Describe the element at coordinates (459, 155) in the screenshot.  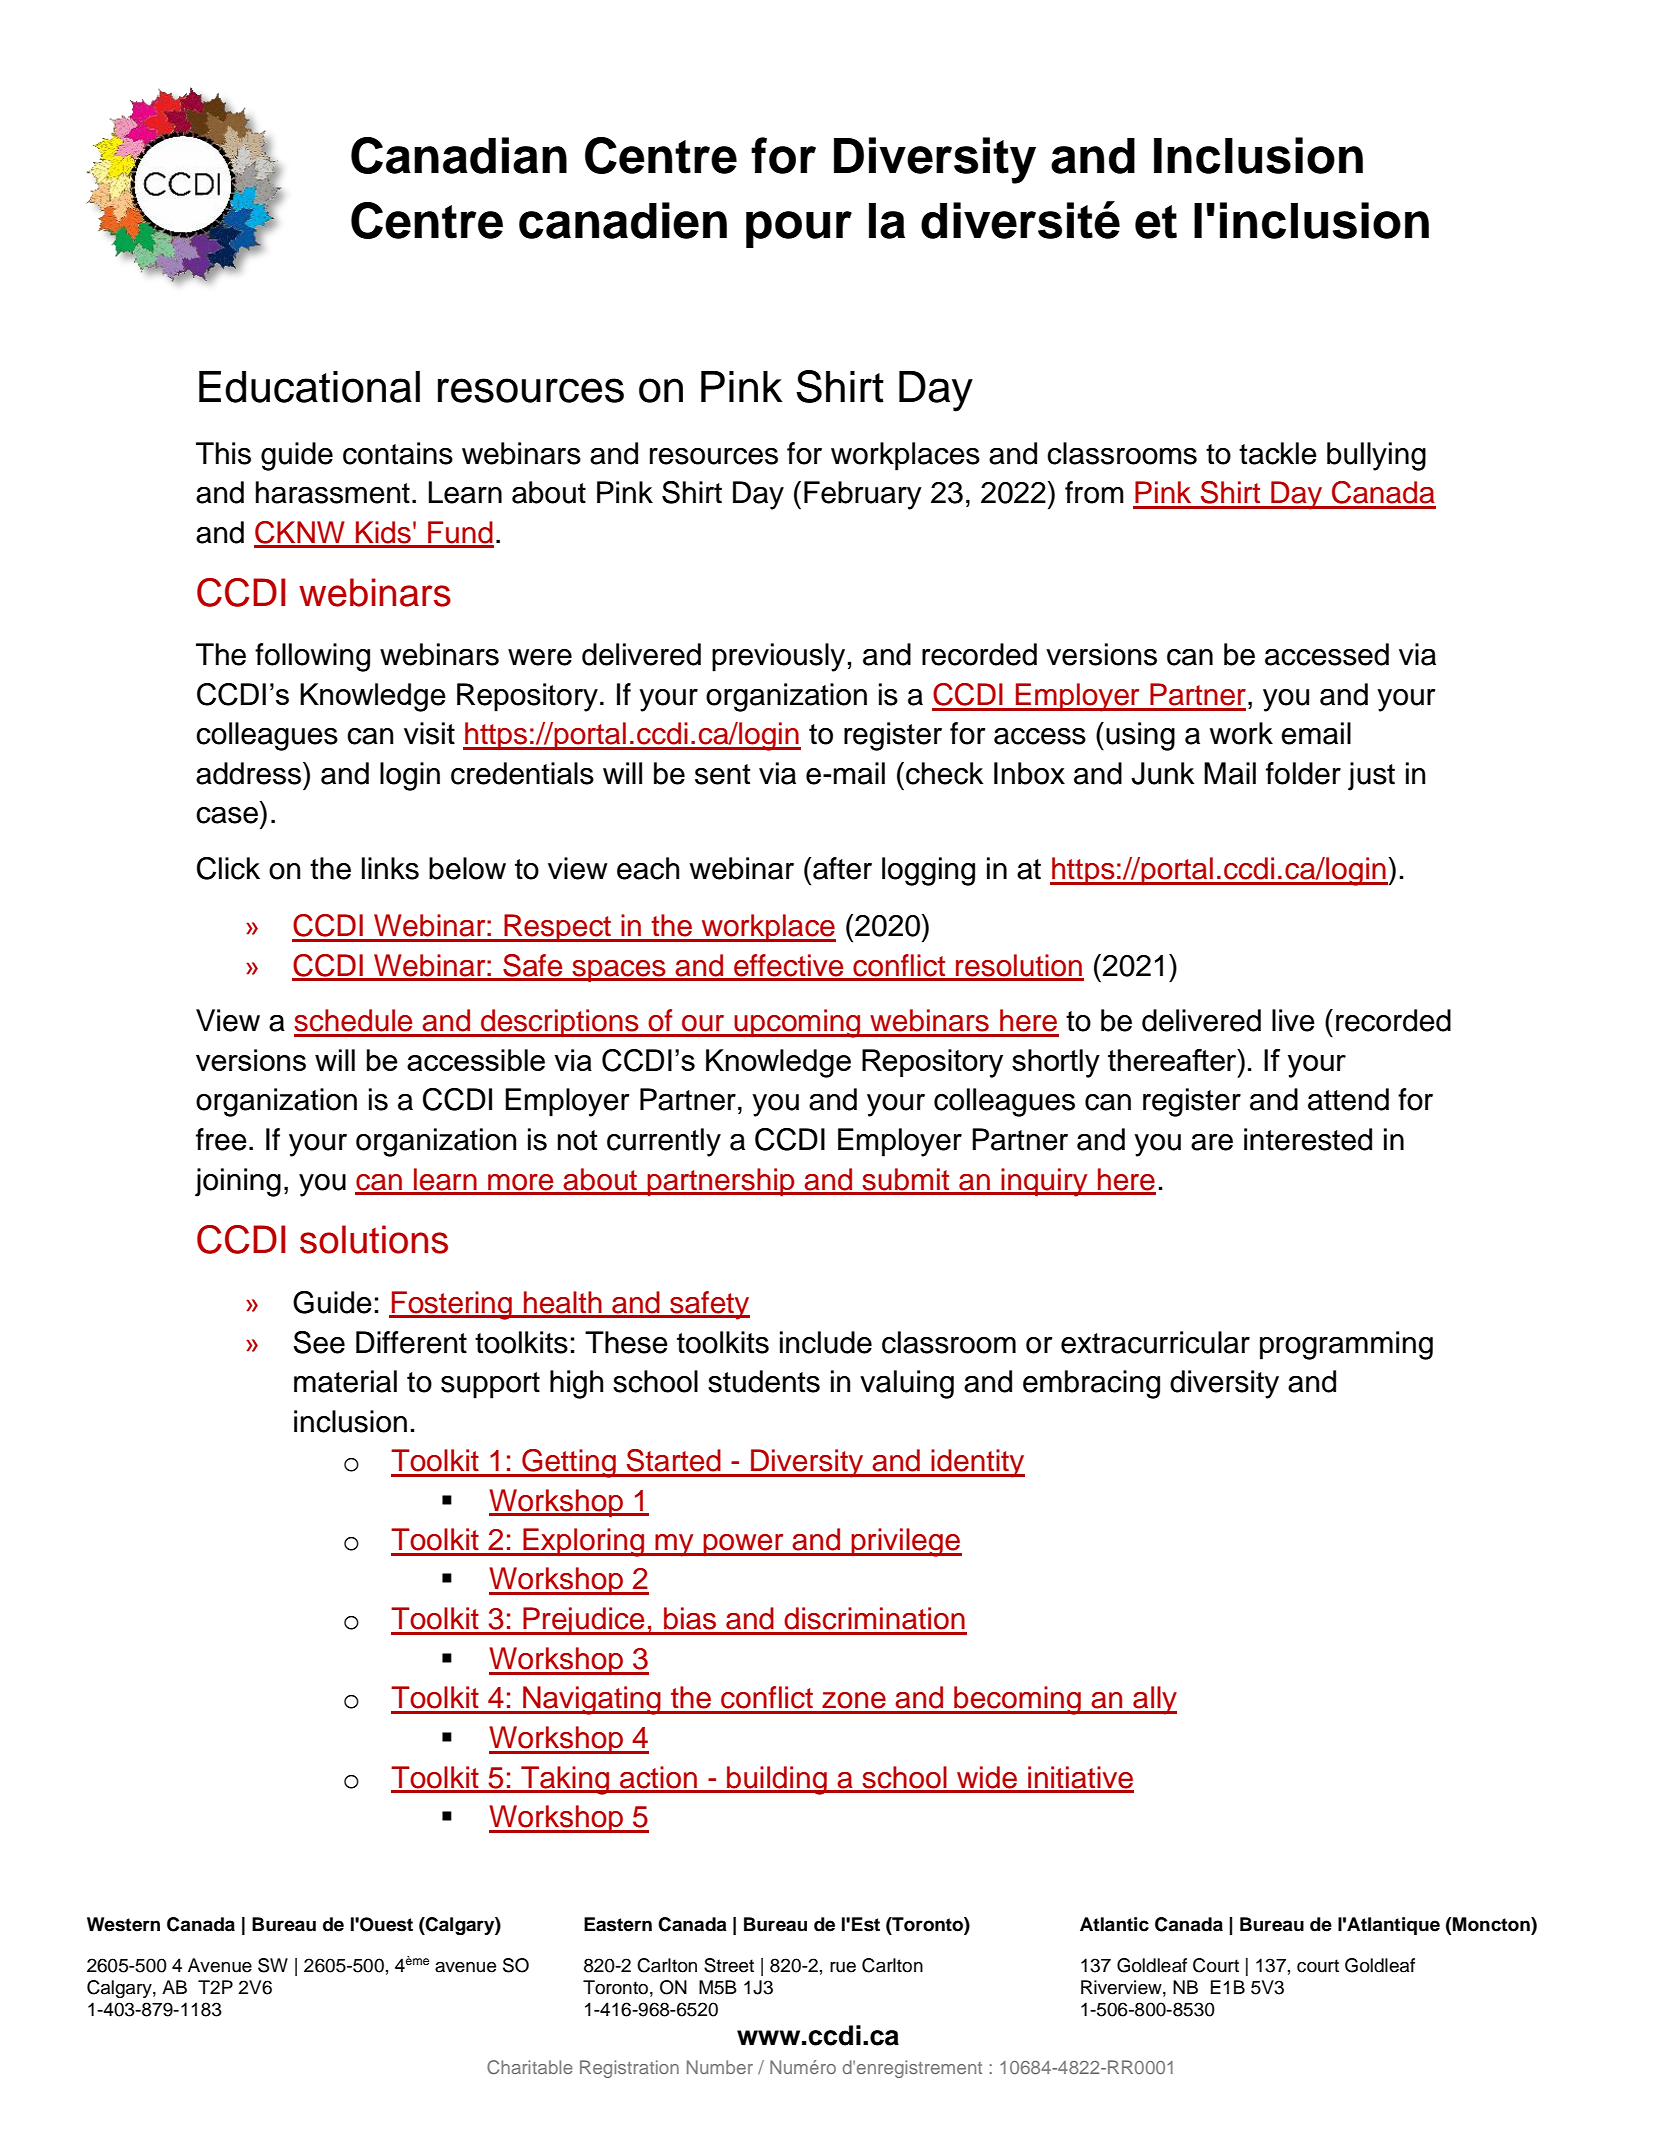
I see `Canadian` at that location.
